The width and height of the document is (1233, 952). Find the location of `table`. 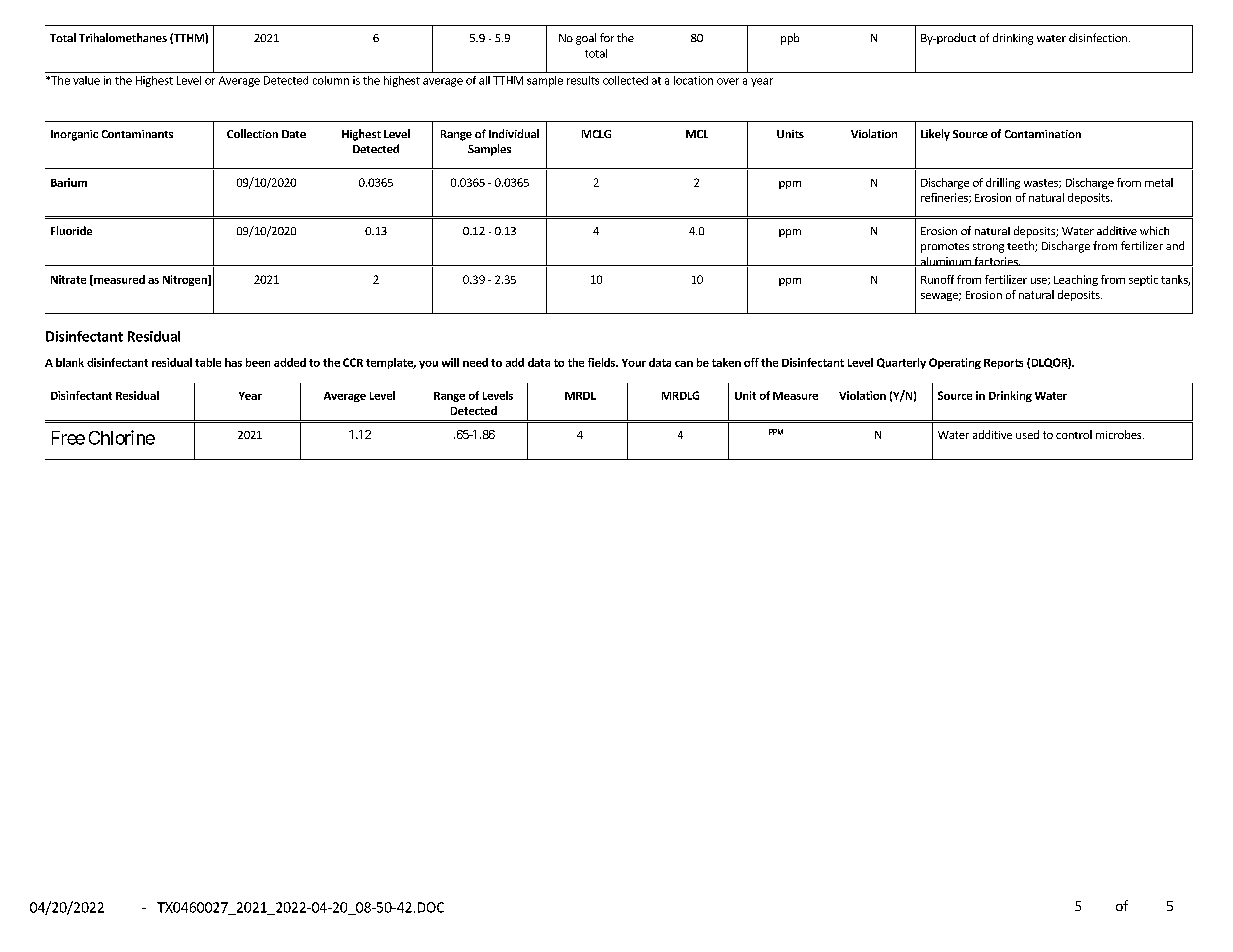

table is located at coordinates (208, 362).
